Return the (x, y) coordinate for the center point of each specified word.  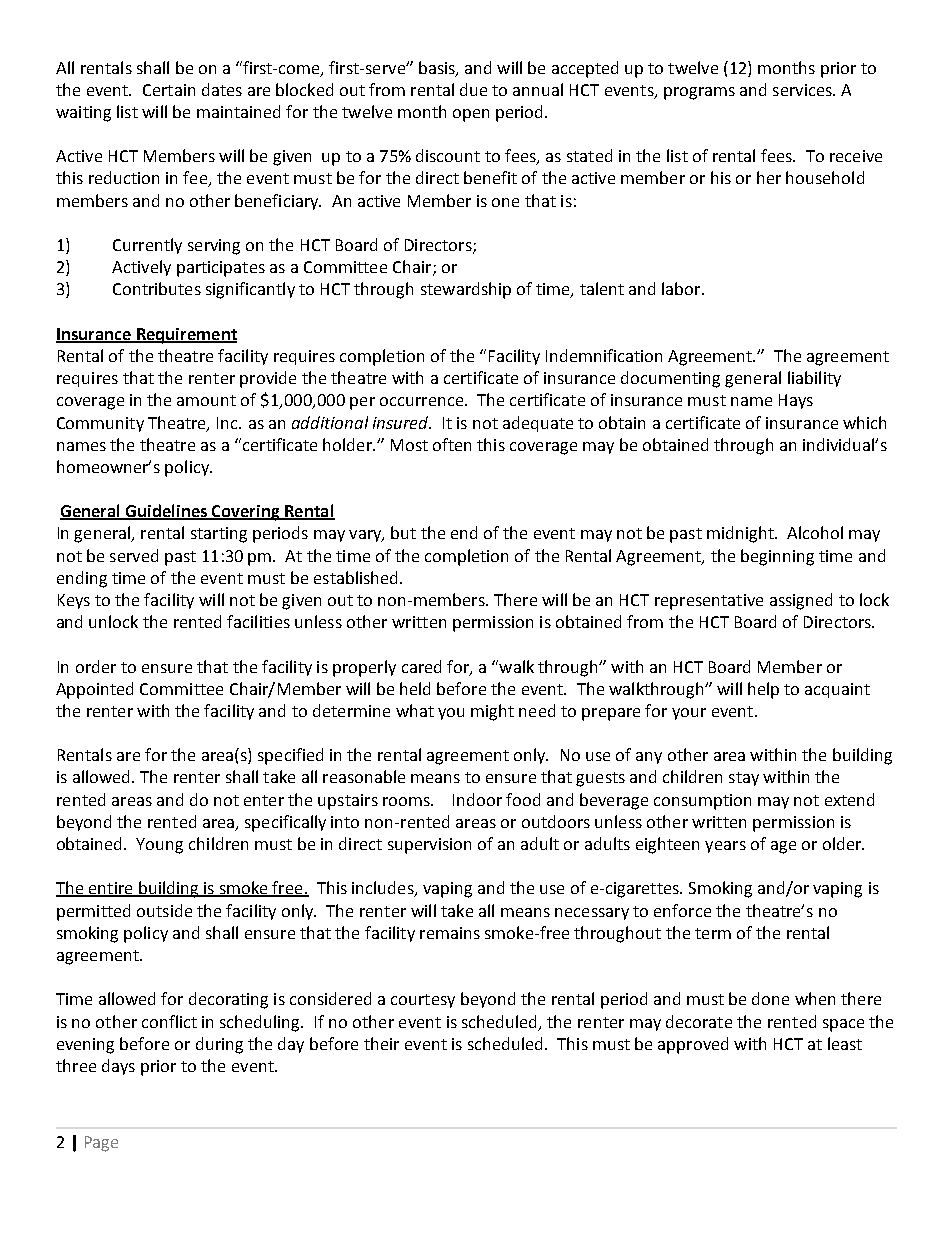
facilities (258, 621)
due (473, 89)
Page (101, 1144)
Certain (169, 90)
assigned (801, 601)
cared (421, 666)
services (803, 90)
